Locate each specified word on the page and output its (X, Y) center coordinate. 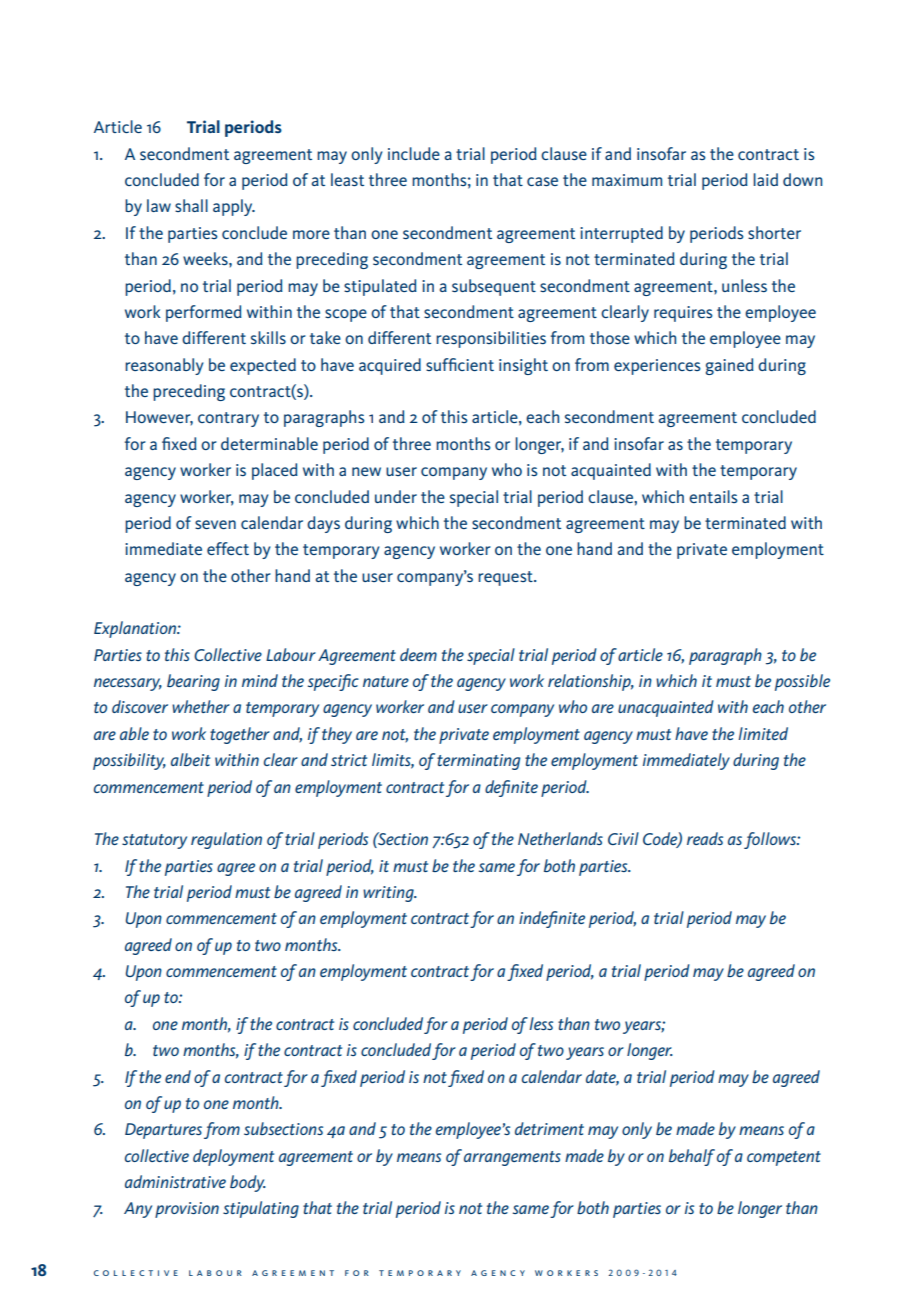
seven (215, 524)
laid (765, 179)
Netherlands (560, 838)
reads (705, 838)
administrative (175, 1181)
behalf (692, 1157)
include (414, 153)
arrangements (512, 1158)
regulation (226, 840)
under (396, 496)
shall (191, 205)
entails (713, 496)
